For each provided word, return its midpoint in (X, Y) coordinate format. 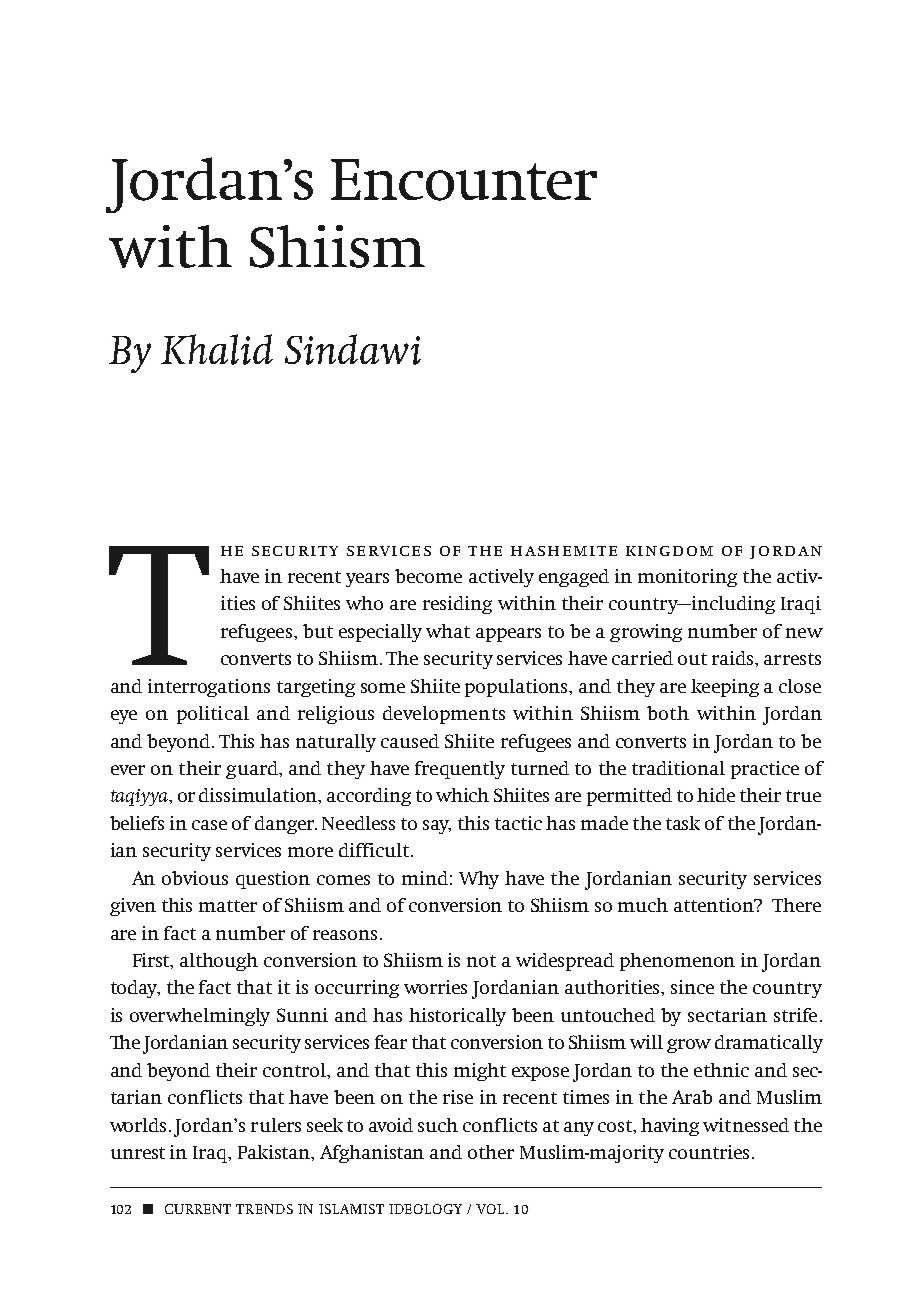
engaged (574, 578)
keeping (725, 688)
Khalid (217, 349)
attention (715, 905)
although (219, 962)
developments (444, 715)
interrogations (209, 688)
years (367, 580)
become (428, 576)
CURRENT (198, 1209)
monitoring (687, 578)
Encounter (464, 180)
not (481, 961)
